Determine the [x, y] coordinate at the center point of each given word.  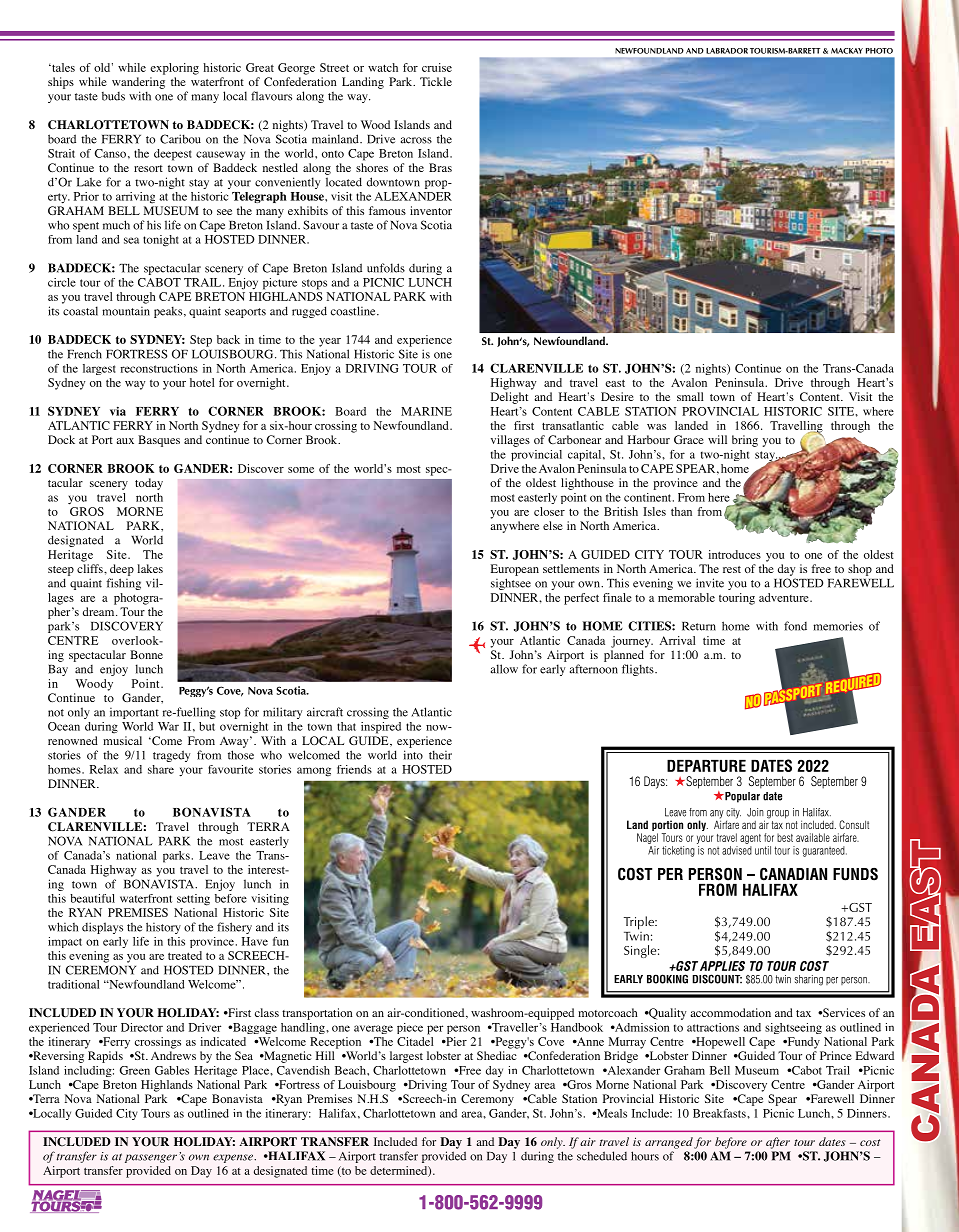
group [778, 814]
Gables [172, 1070]
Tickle [436, 81]
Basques [159, 441]
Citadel [415, 1040]
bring [745, 441]
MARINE [426, 411]
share [161, 769]
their [440, 755]
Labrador [727, 51]
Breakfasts [720, 1113]
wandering [138, 83]
